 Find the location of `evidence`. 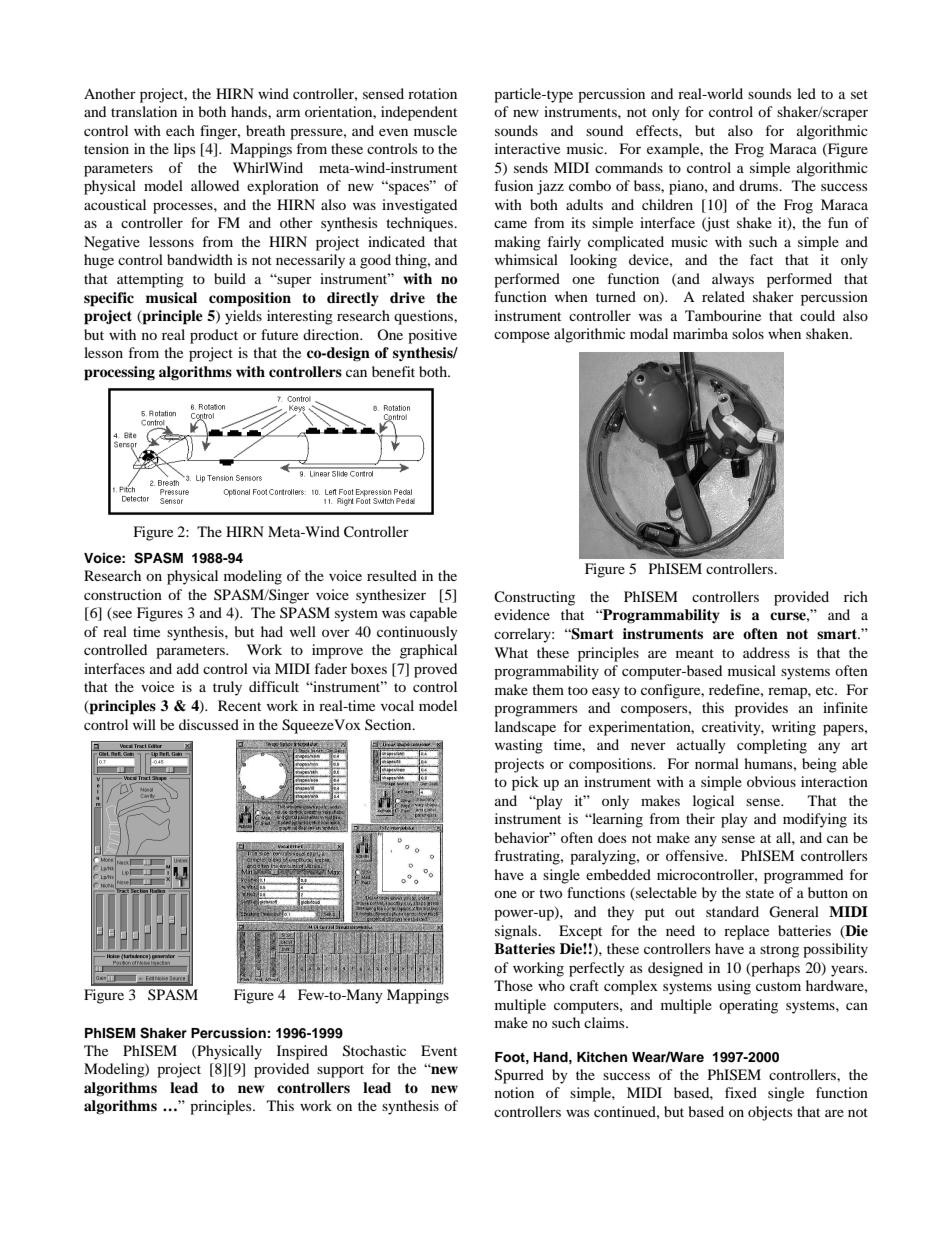

evidence is located at coordinates (522, 614).
